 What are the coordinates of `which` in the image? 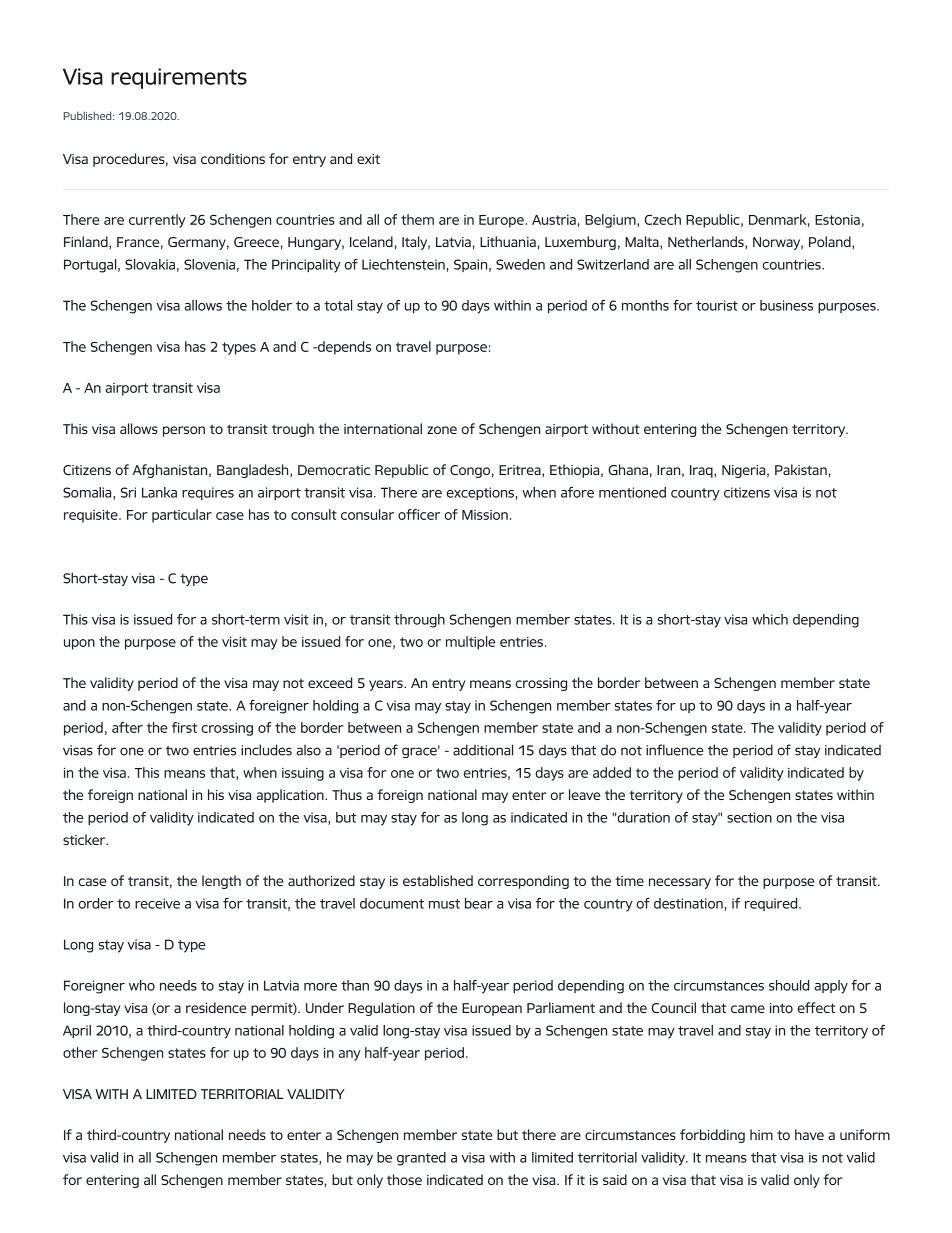 It's located at (770, 619).
